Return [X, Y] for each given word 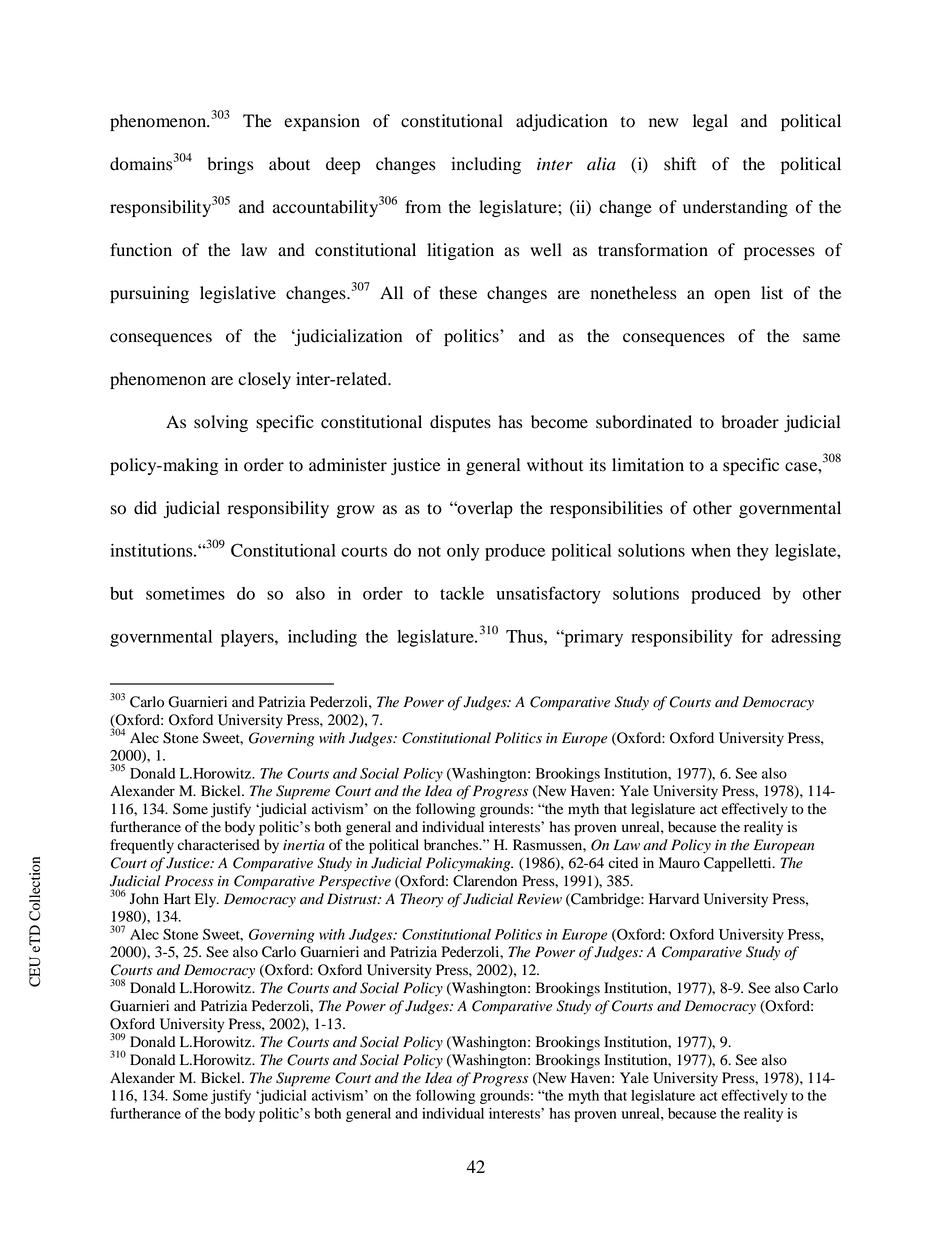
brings [230, 165]
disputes [460, 423]
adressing [806, 638]
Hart [177, 898]
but [122, 593]
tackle [462, 593]
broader [750, 422]
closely [264, 380]
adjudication [562, 122]
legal [710, 122]
